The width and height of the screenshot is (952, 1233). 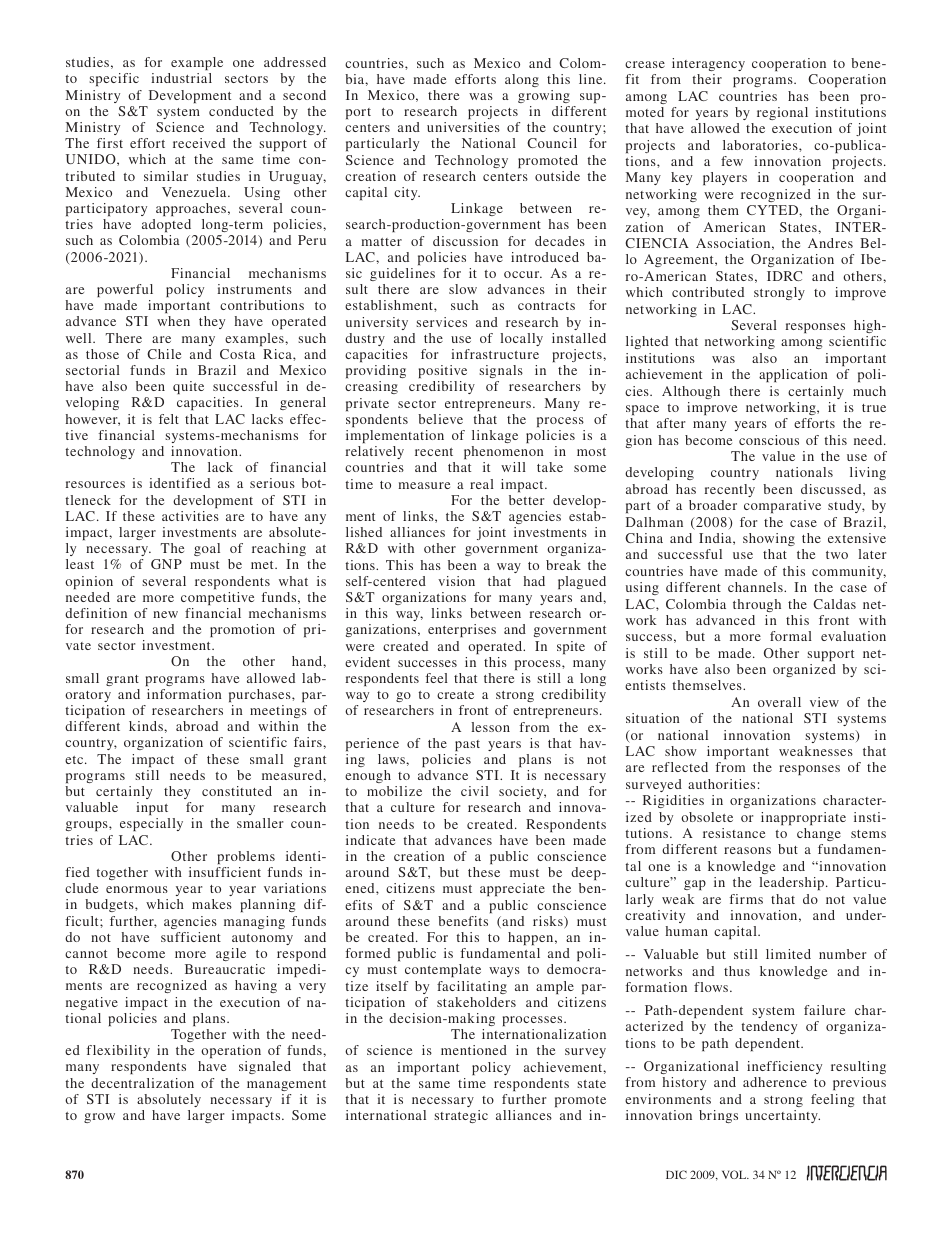 What do you see at coordinates (775, 1082) in the screenshot?
I see `adherence` at bounding box center [775, 1082].
